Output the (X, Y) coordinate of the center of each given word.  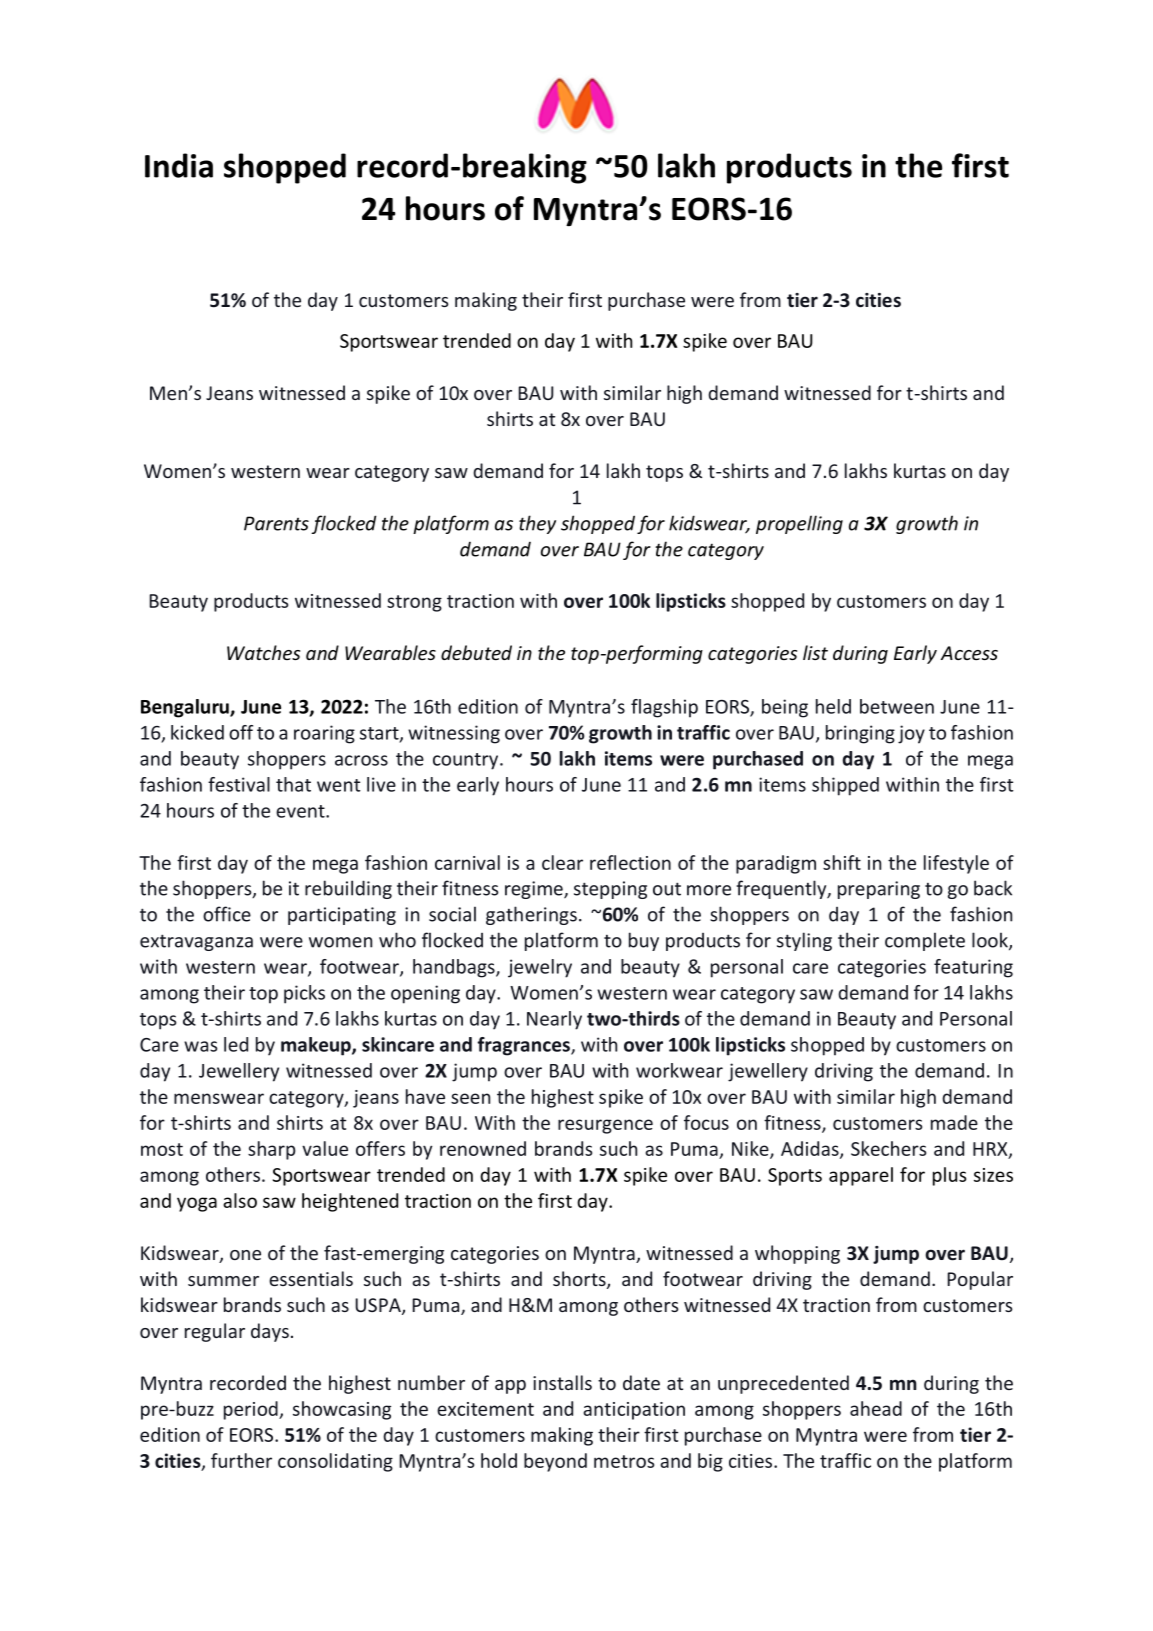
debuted (476, 652)
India (179, 165)
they (537, 524)
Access (969, 653)
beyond (555, 1462)
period (252, 1410)
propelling (799, 524)
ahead (876, 1408)
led (236, 1044)
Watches (263, 652)
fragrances (524, 1046)
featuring (973, 968)
